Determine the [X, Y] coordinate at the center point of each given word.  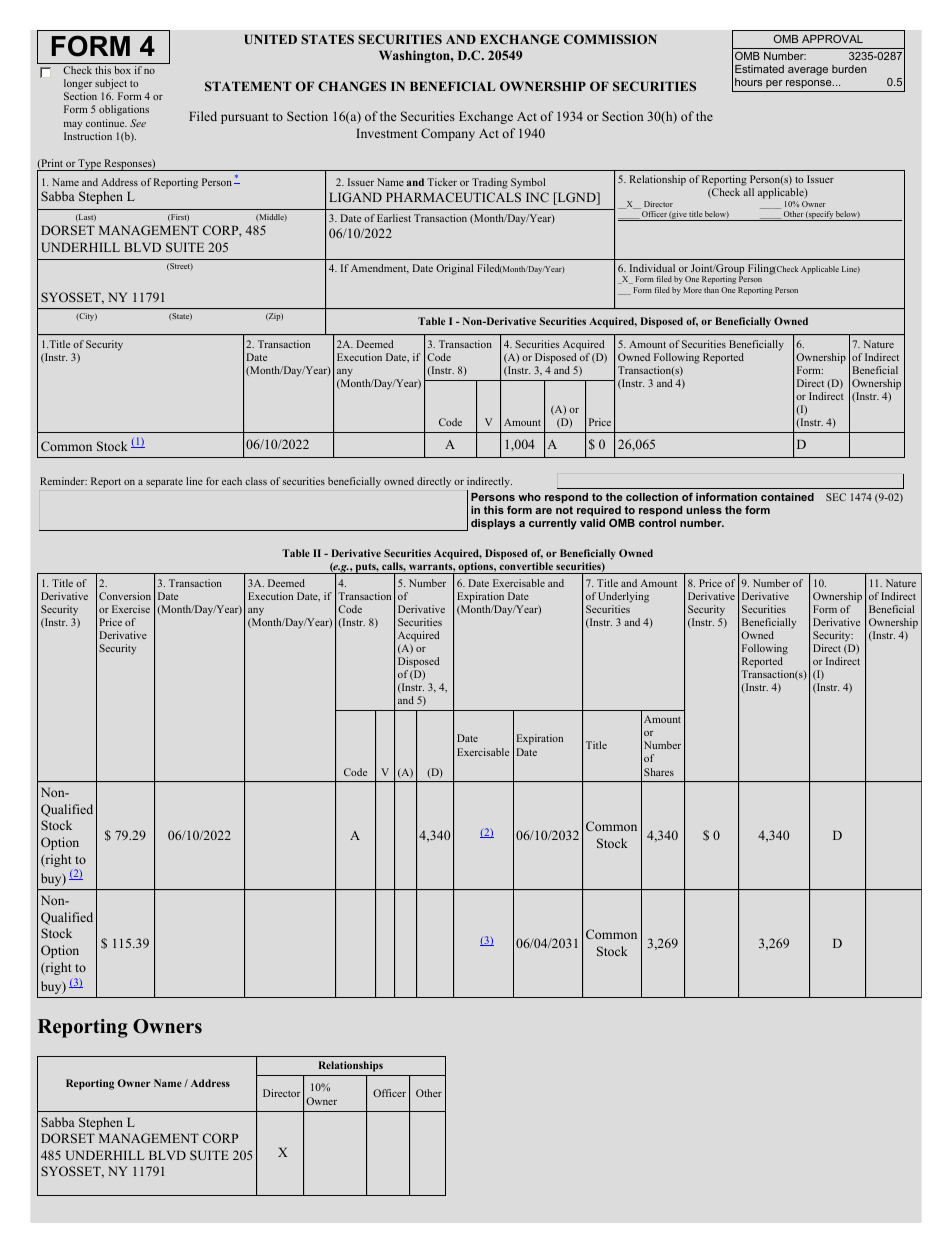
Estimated [759, 69]
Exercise [131, 609]
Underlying [623, 597]
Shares [659, 772]
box [122, 70]
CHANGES [352, 86]
